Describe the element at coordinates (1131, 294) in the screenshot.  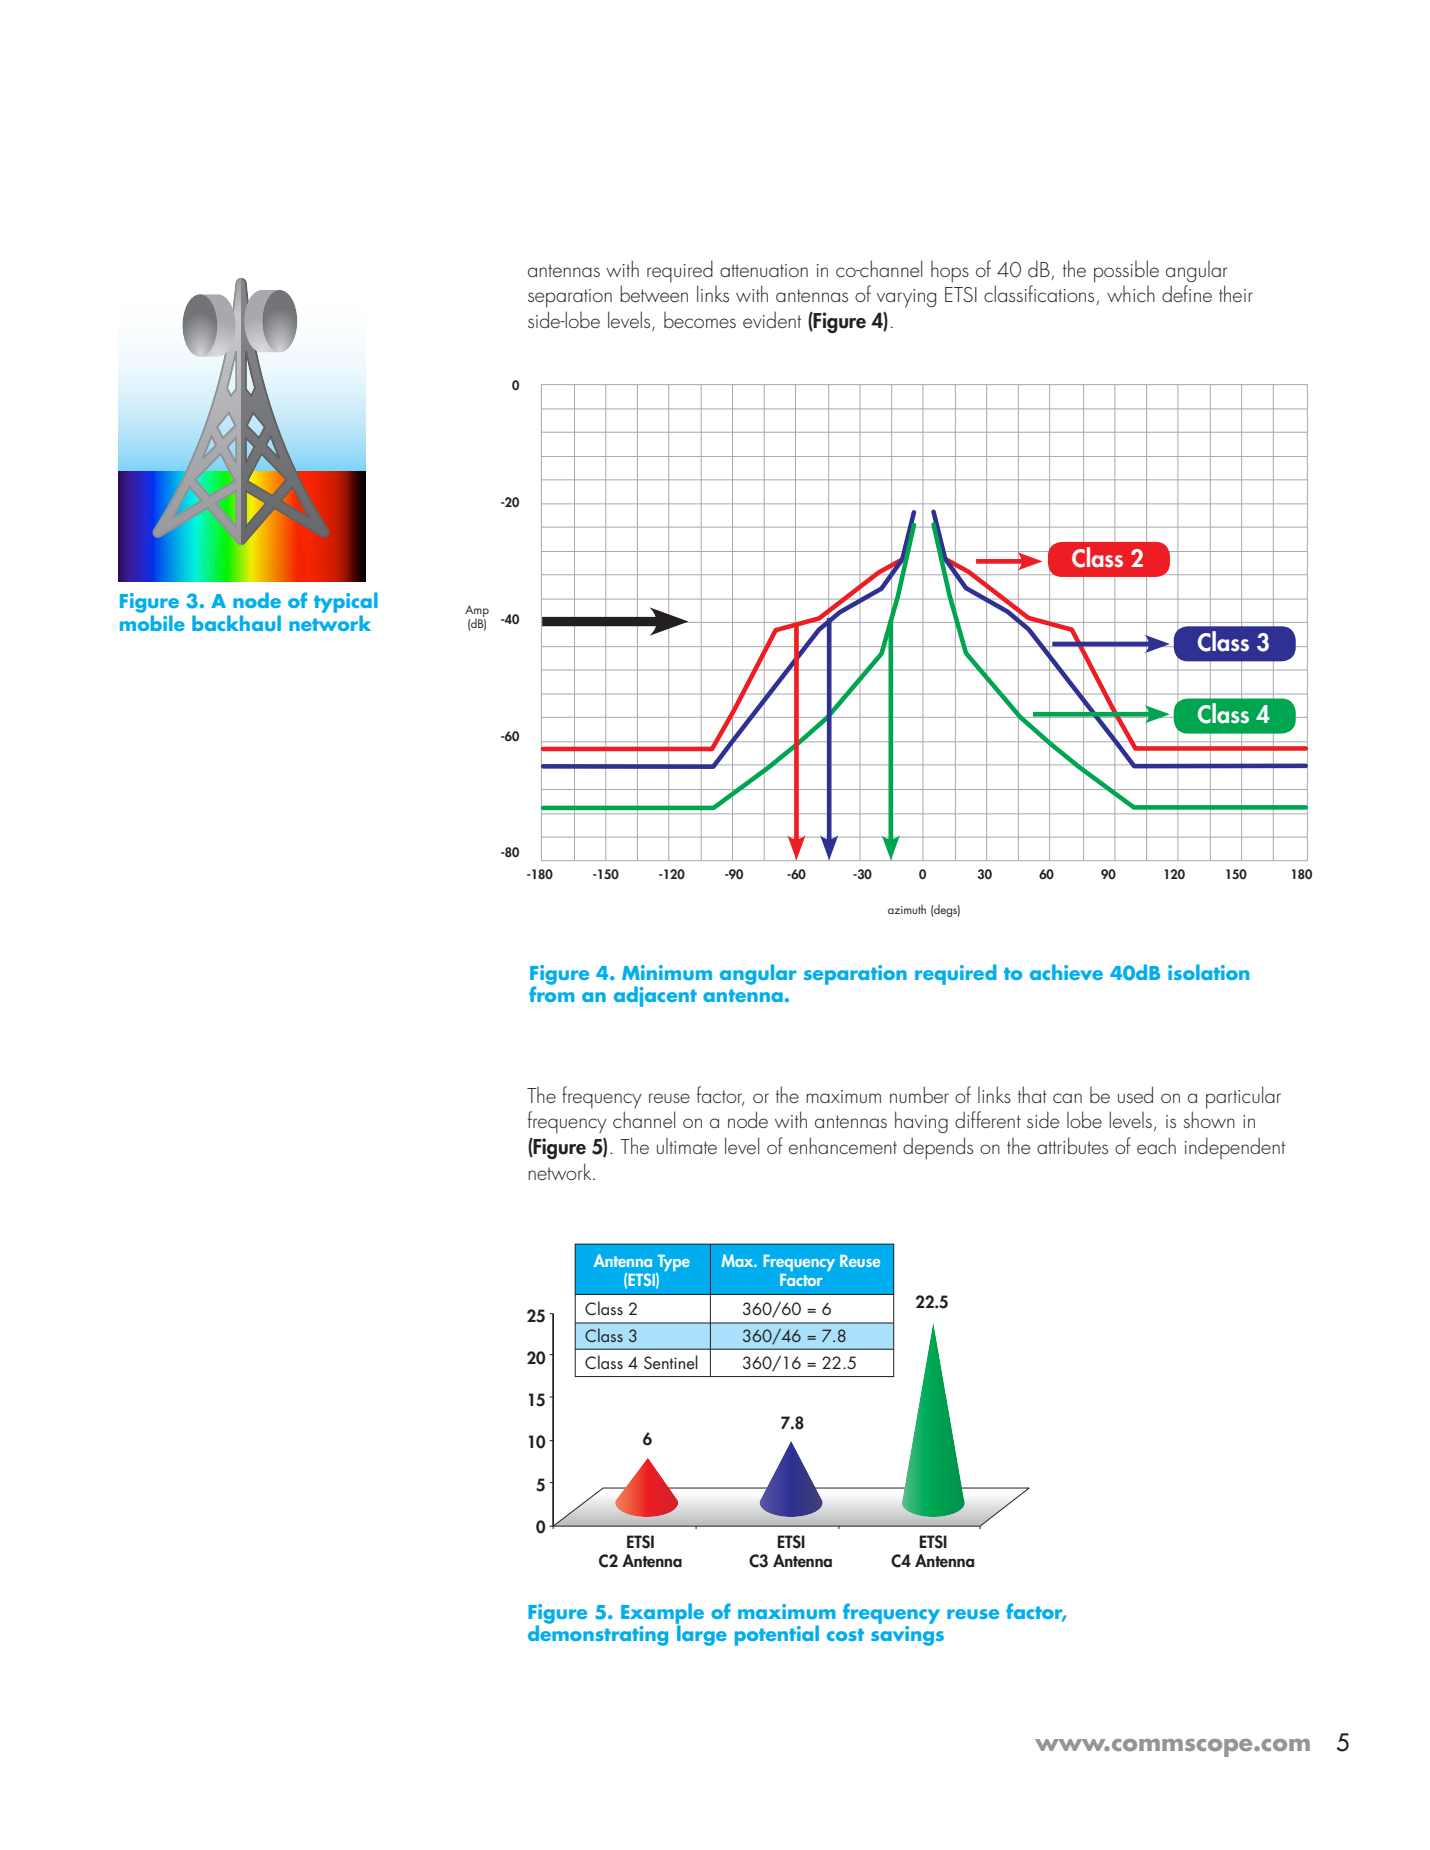
I see `which` at that location.
